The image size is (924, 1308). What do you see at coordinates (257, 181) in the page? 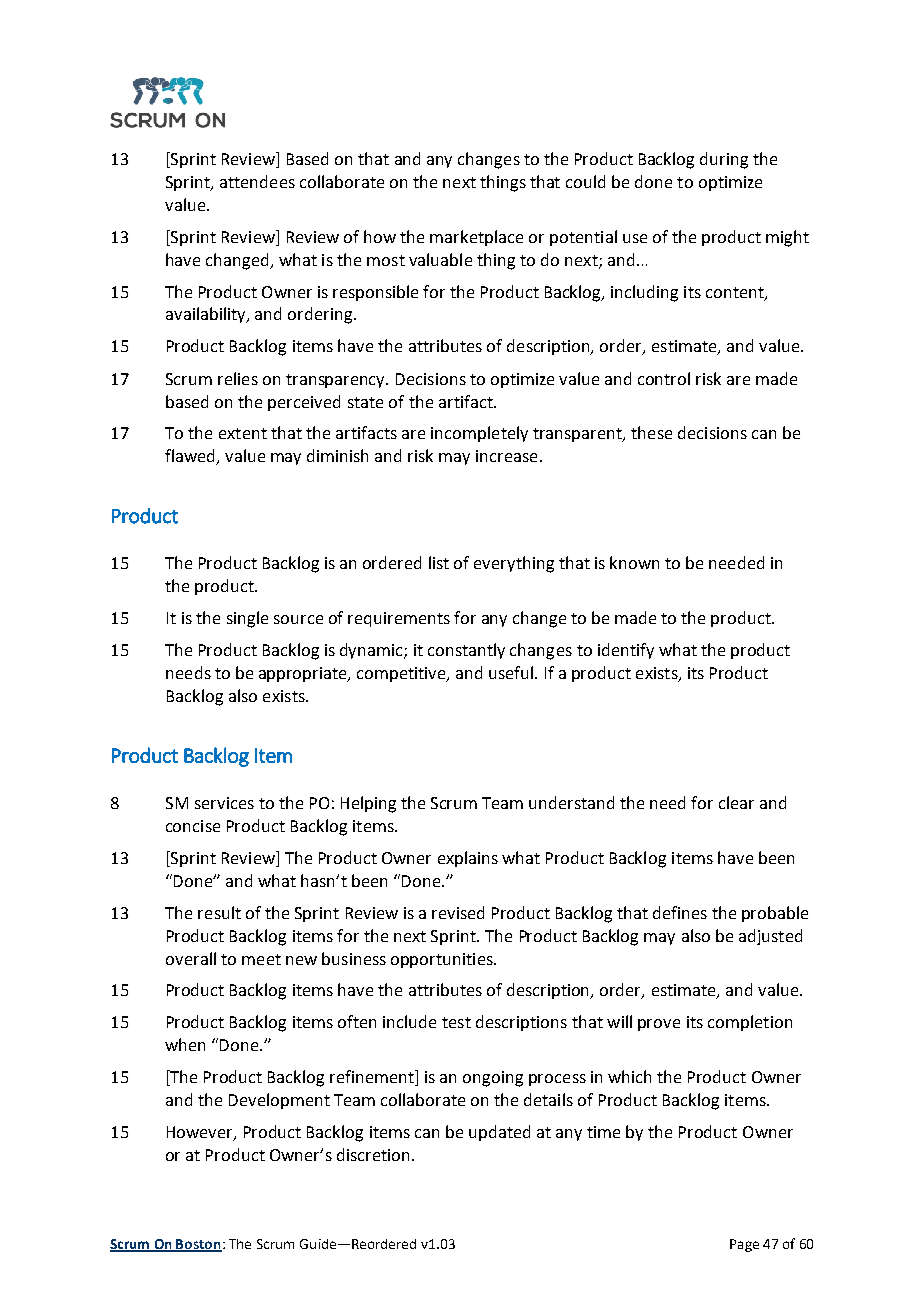
I see `attendees` at bounding box center [257, 181].
